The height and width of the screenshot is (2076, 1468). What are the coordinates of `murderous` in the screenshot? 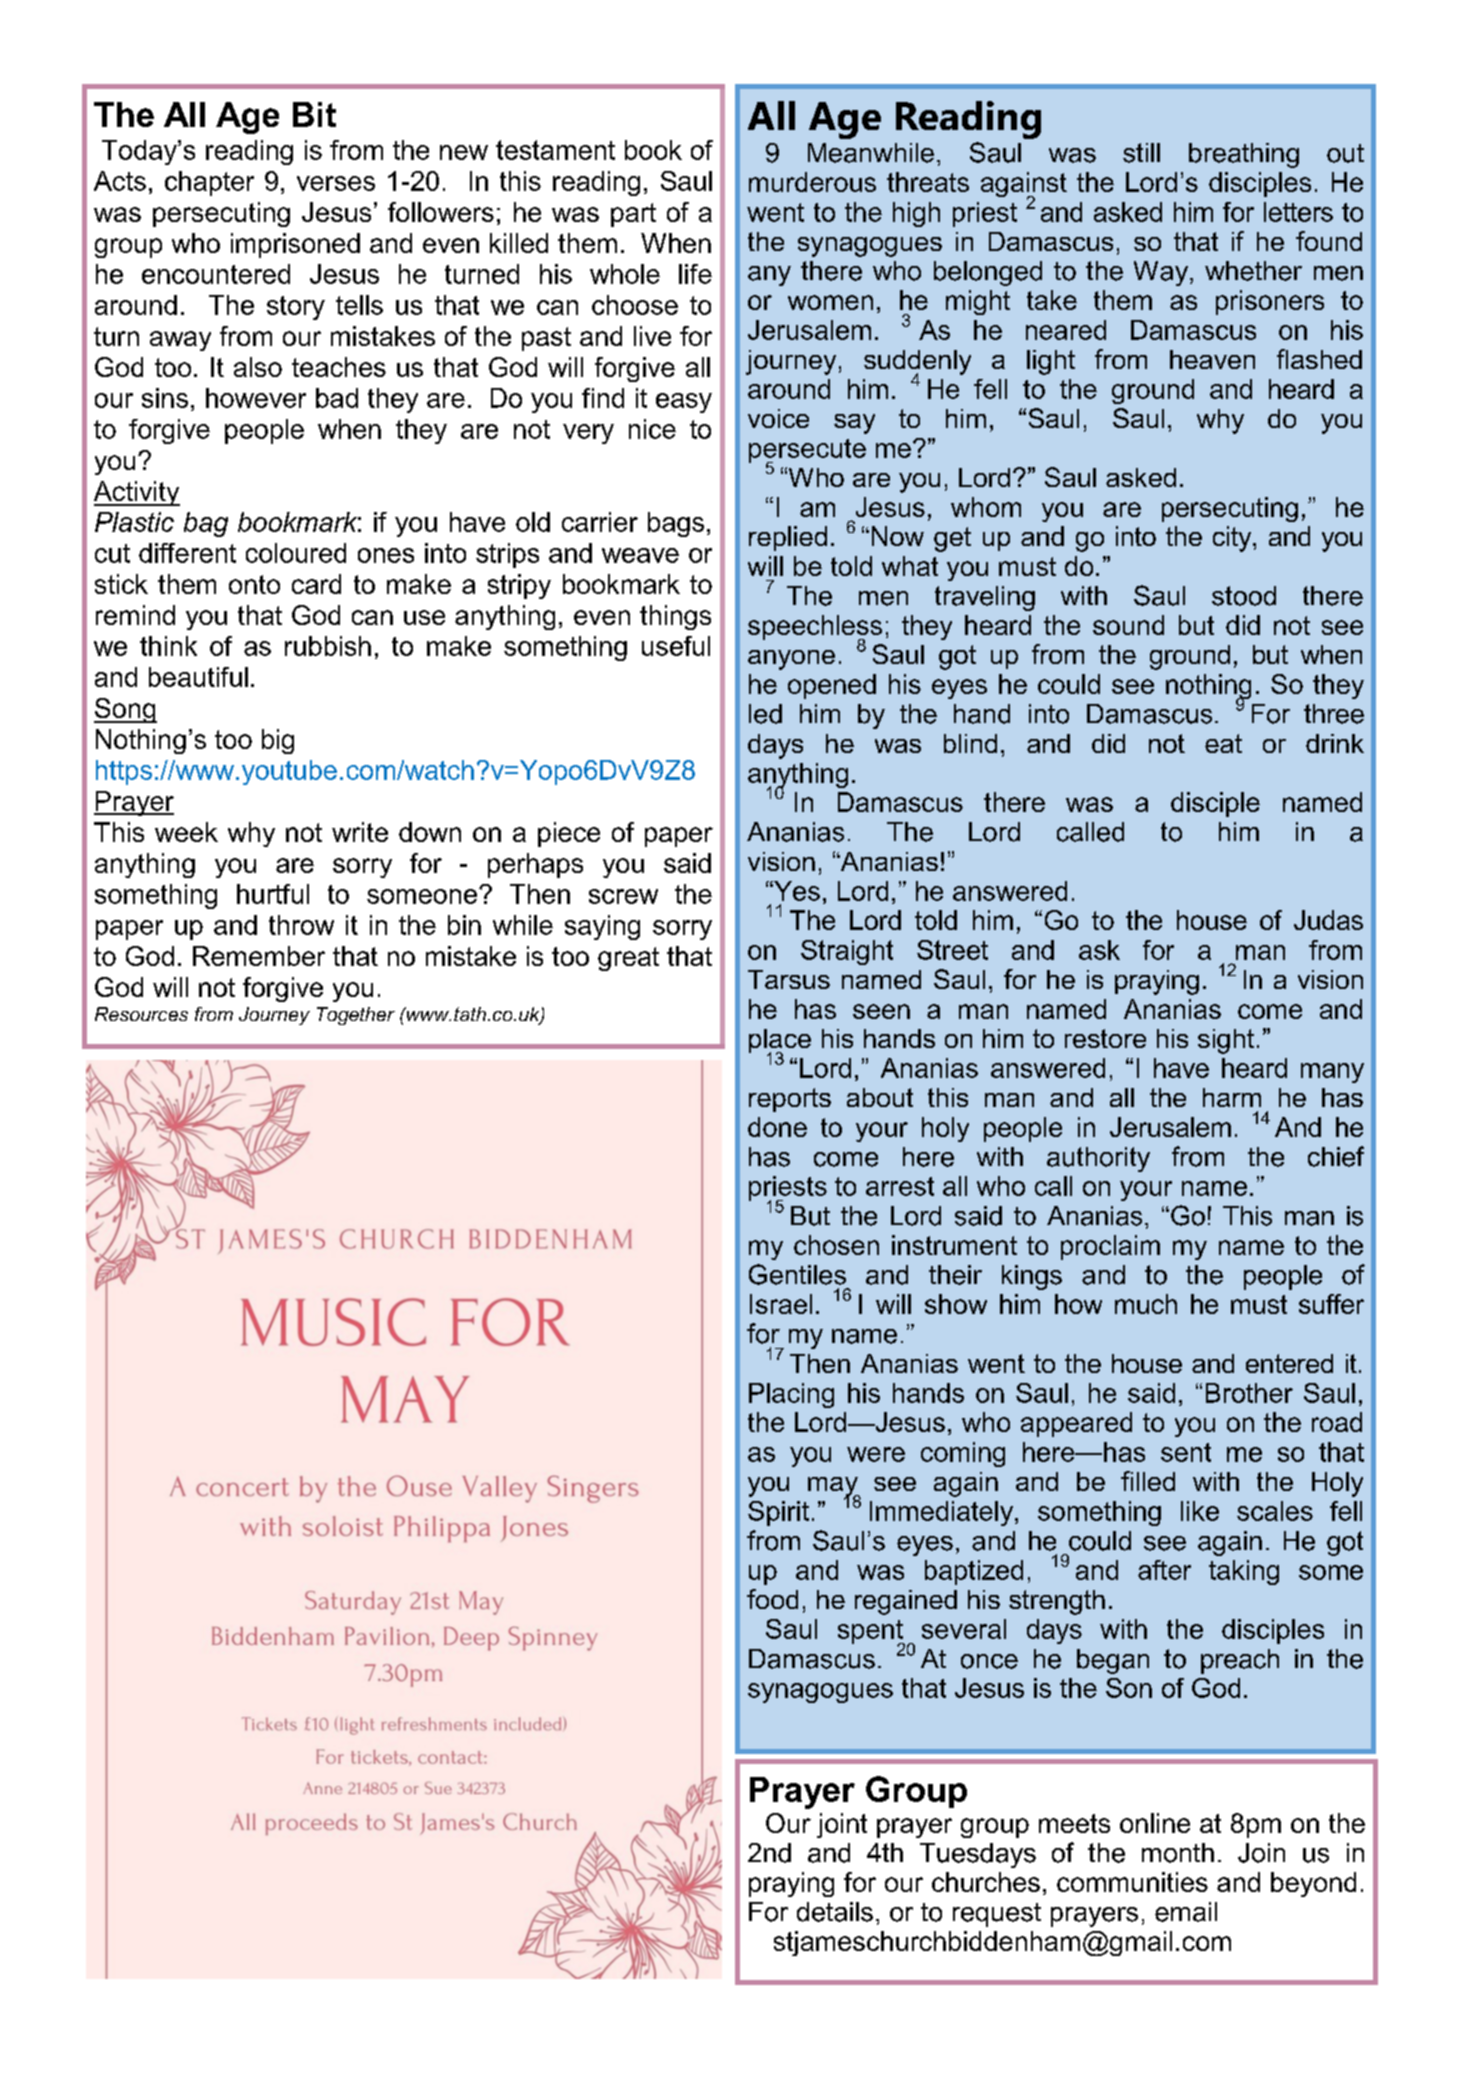 It's located at (812, 182).
